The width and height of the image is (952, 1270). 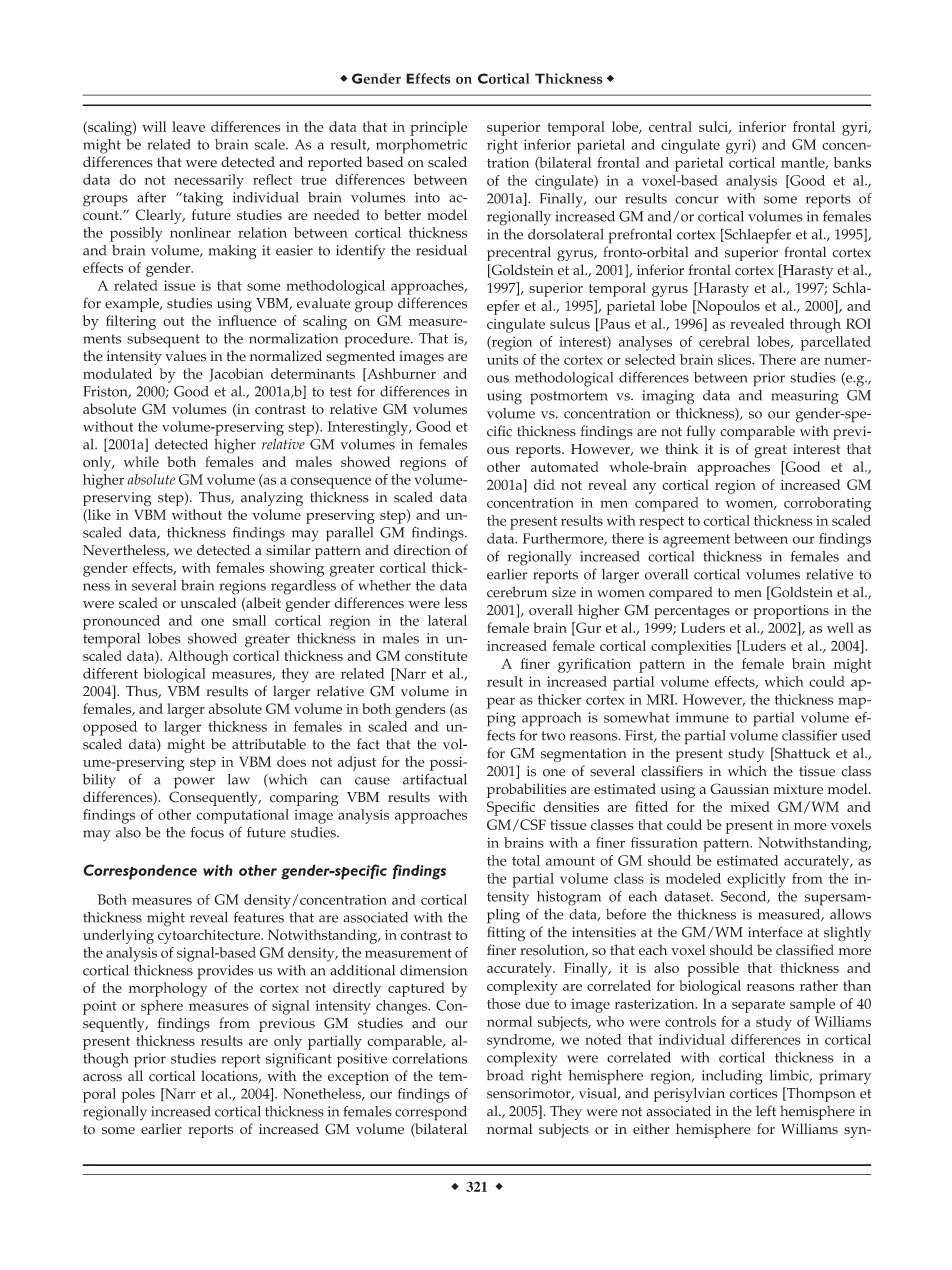 I want to click on banks, so click(x=852, y=162).
